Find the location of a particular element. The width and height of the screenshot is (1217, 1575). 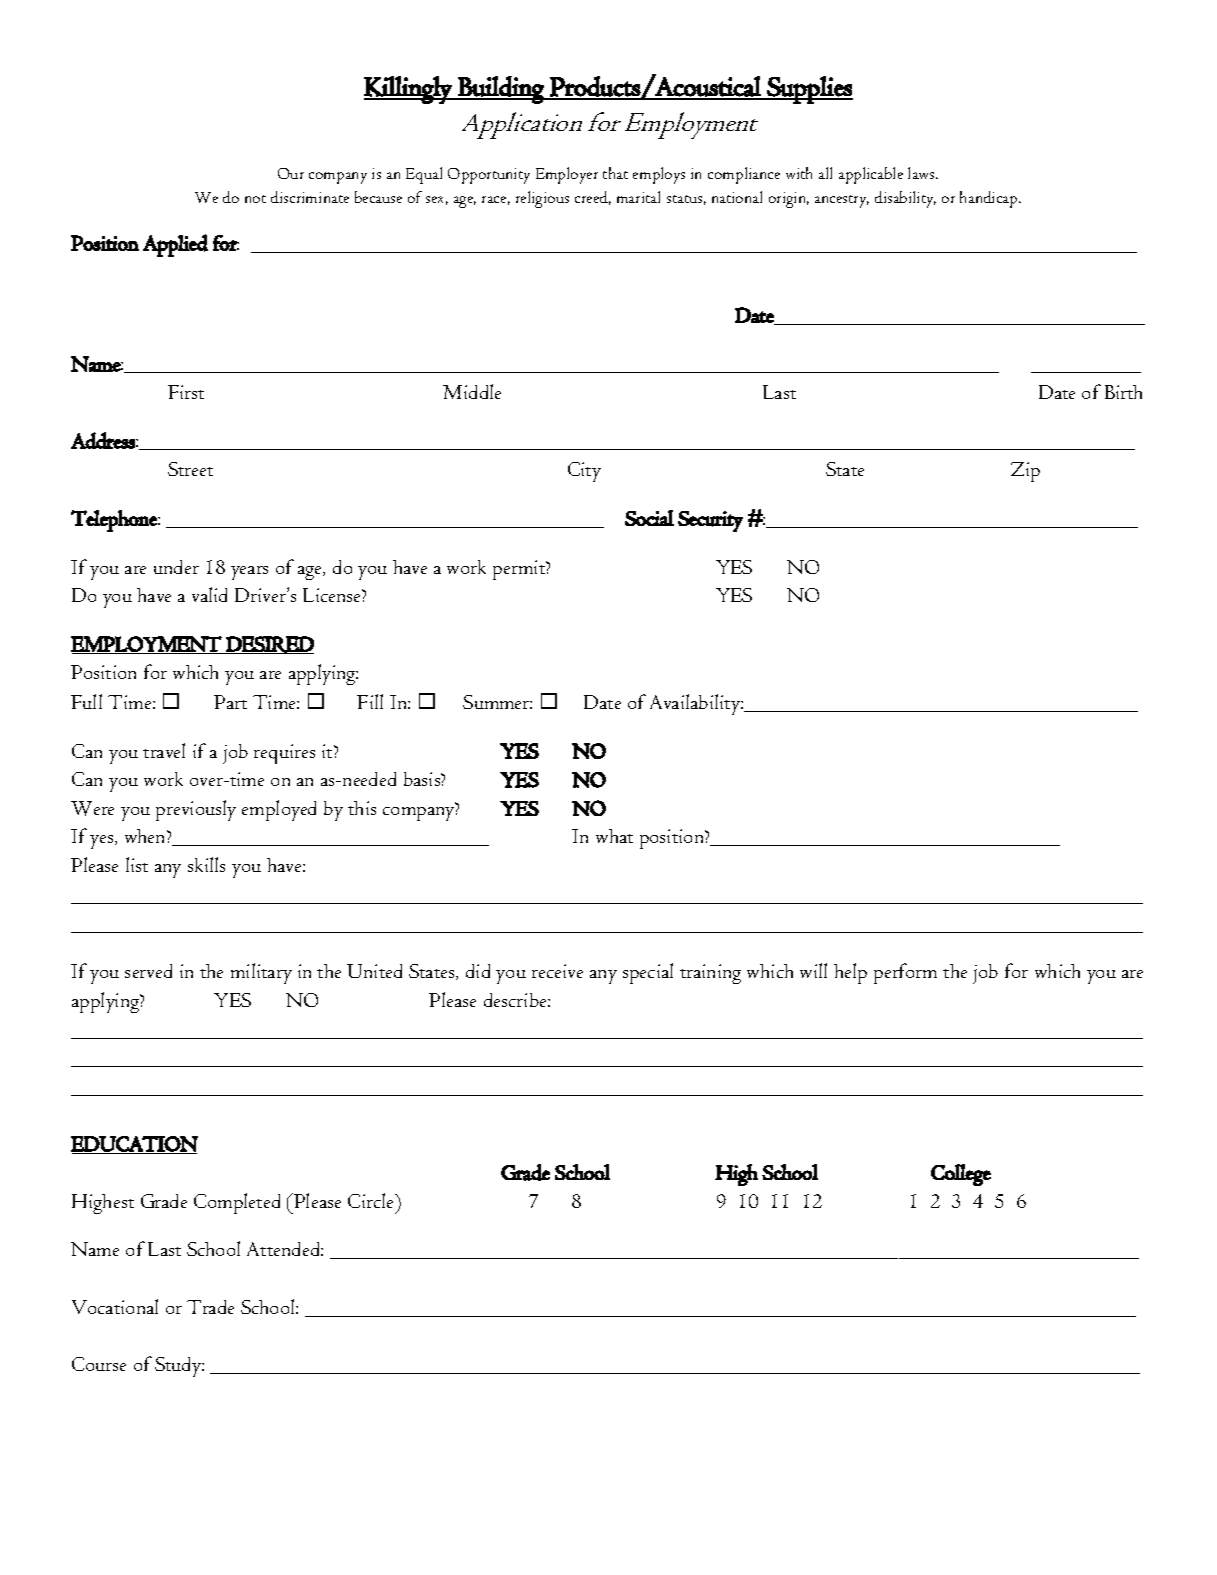

laws is located at coordinates (923, 173).
